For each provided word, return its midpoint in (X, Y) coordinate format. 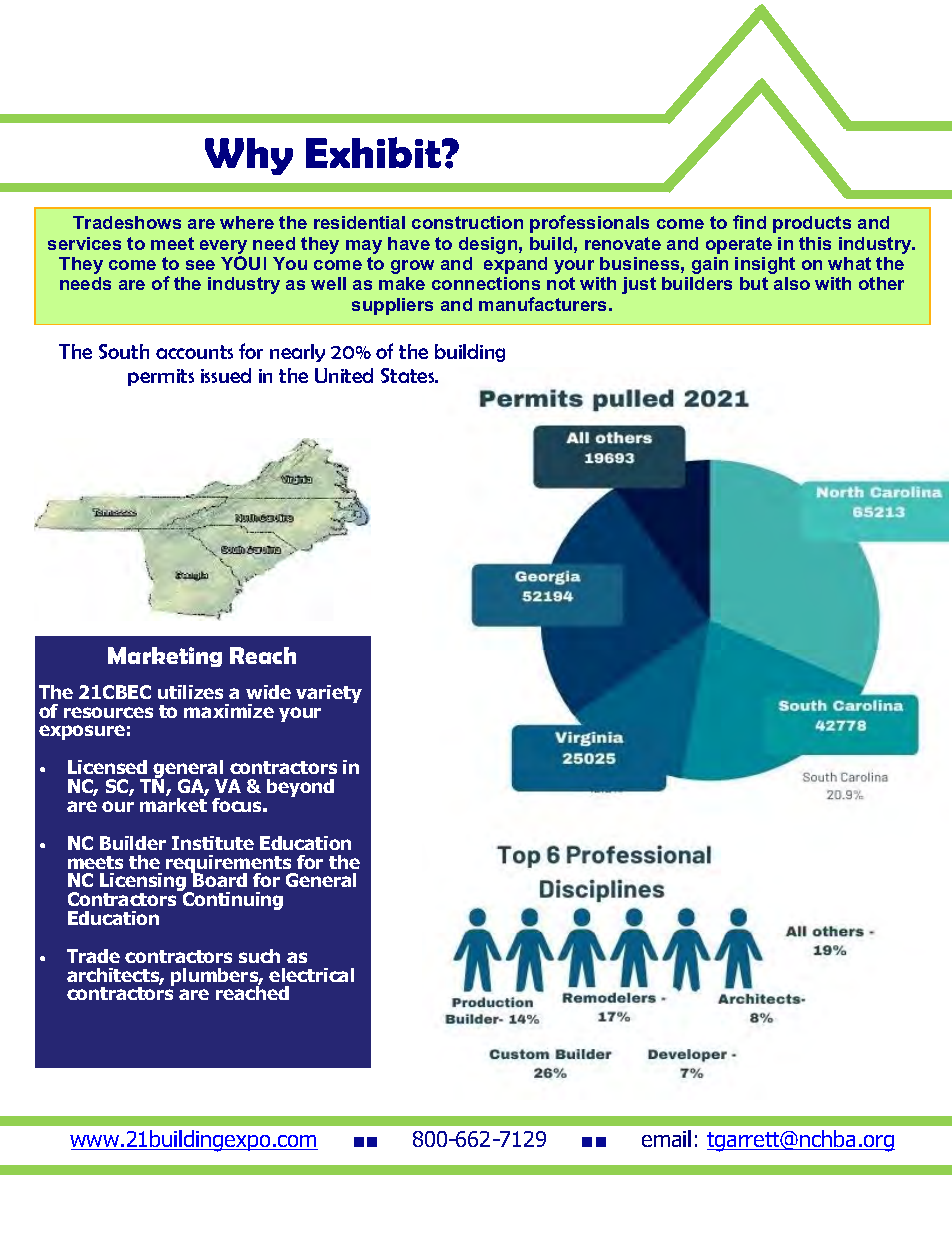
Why (249, 156)
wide (268, 692)
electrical (311, 975)
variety (329, 694)
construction (467, 222)
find (749, 222)
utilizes (190, 692)
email (666, 1138)
